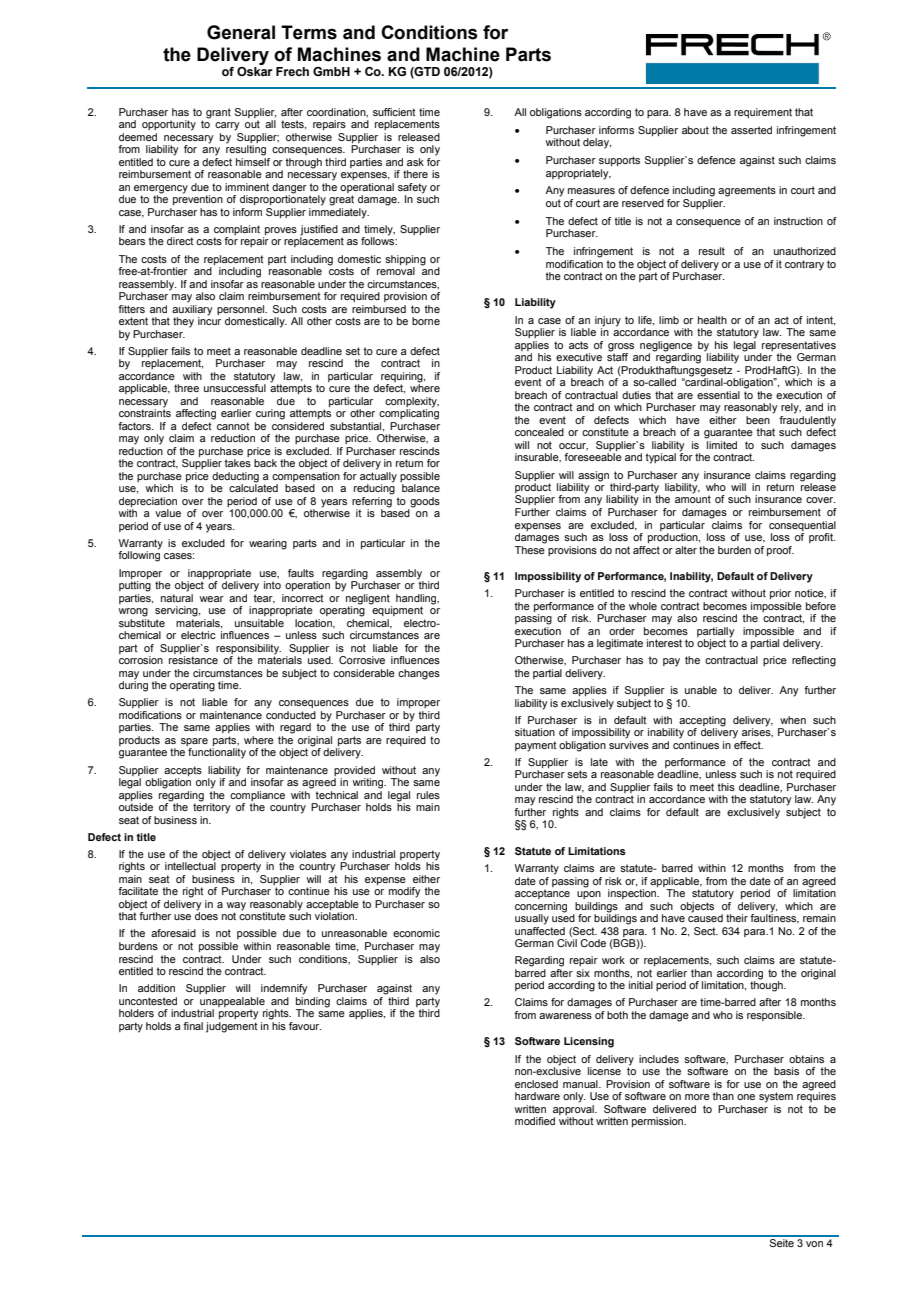 The width and height of the screenshot is (924, 1308). Describe the element at coordinates (763, 113) in the screenshot. I see `requirement` at that location.
